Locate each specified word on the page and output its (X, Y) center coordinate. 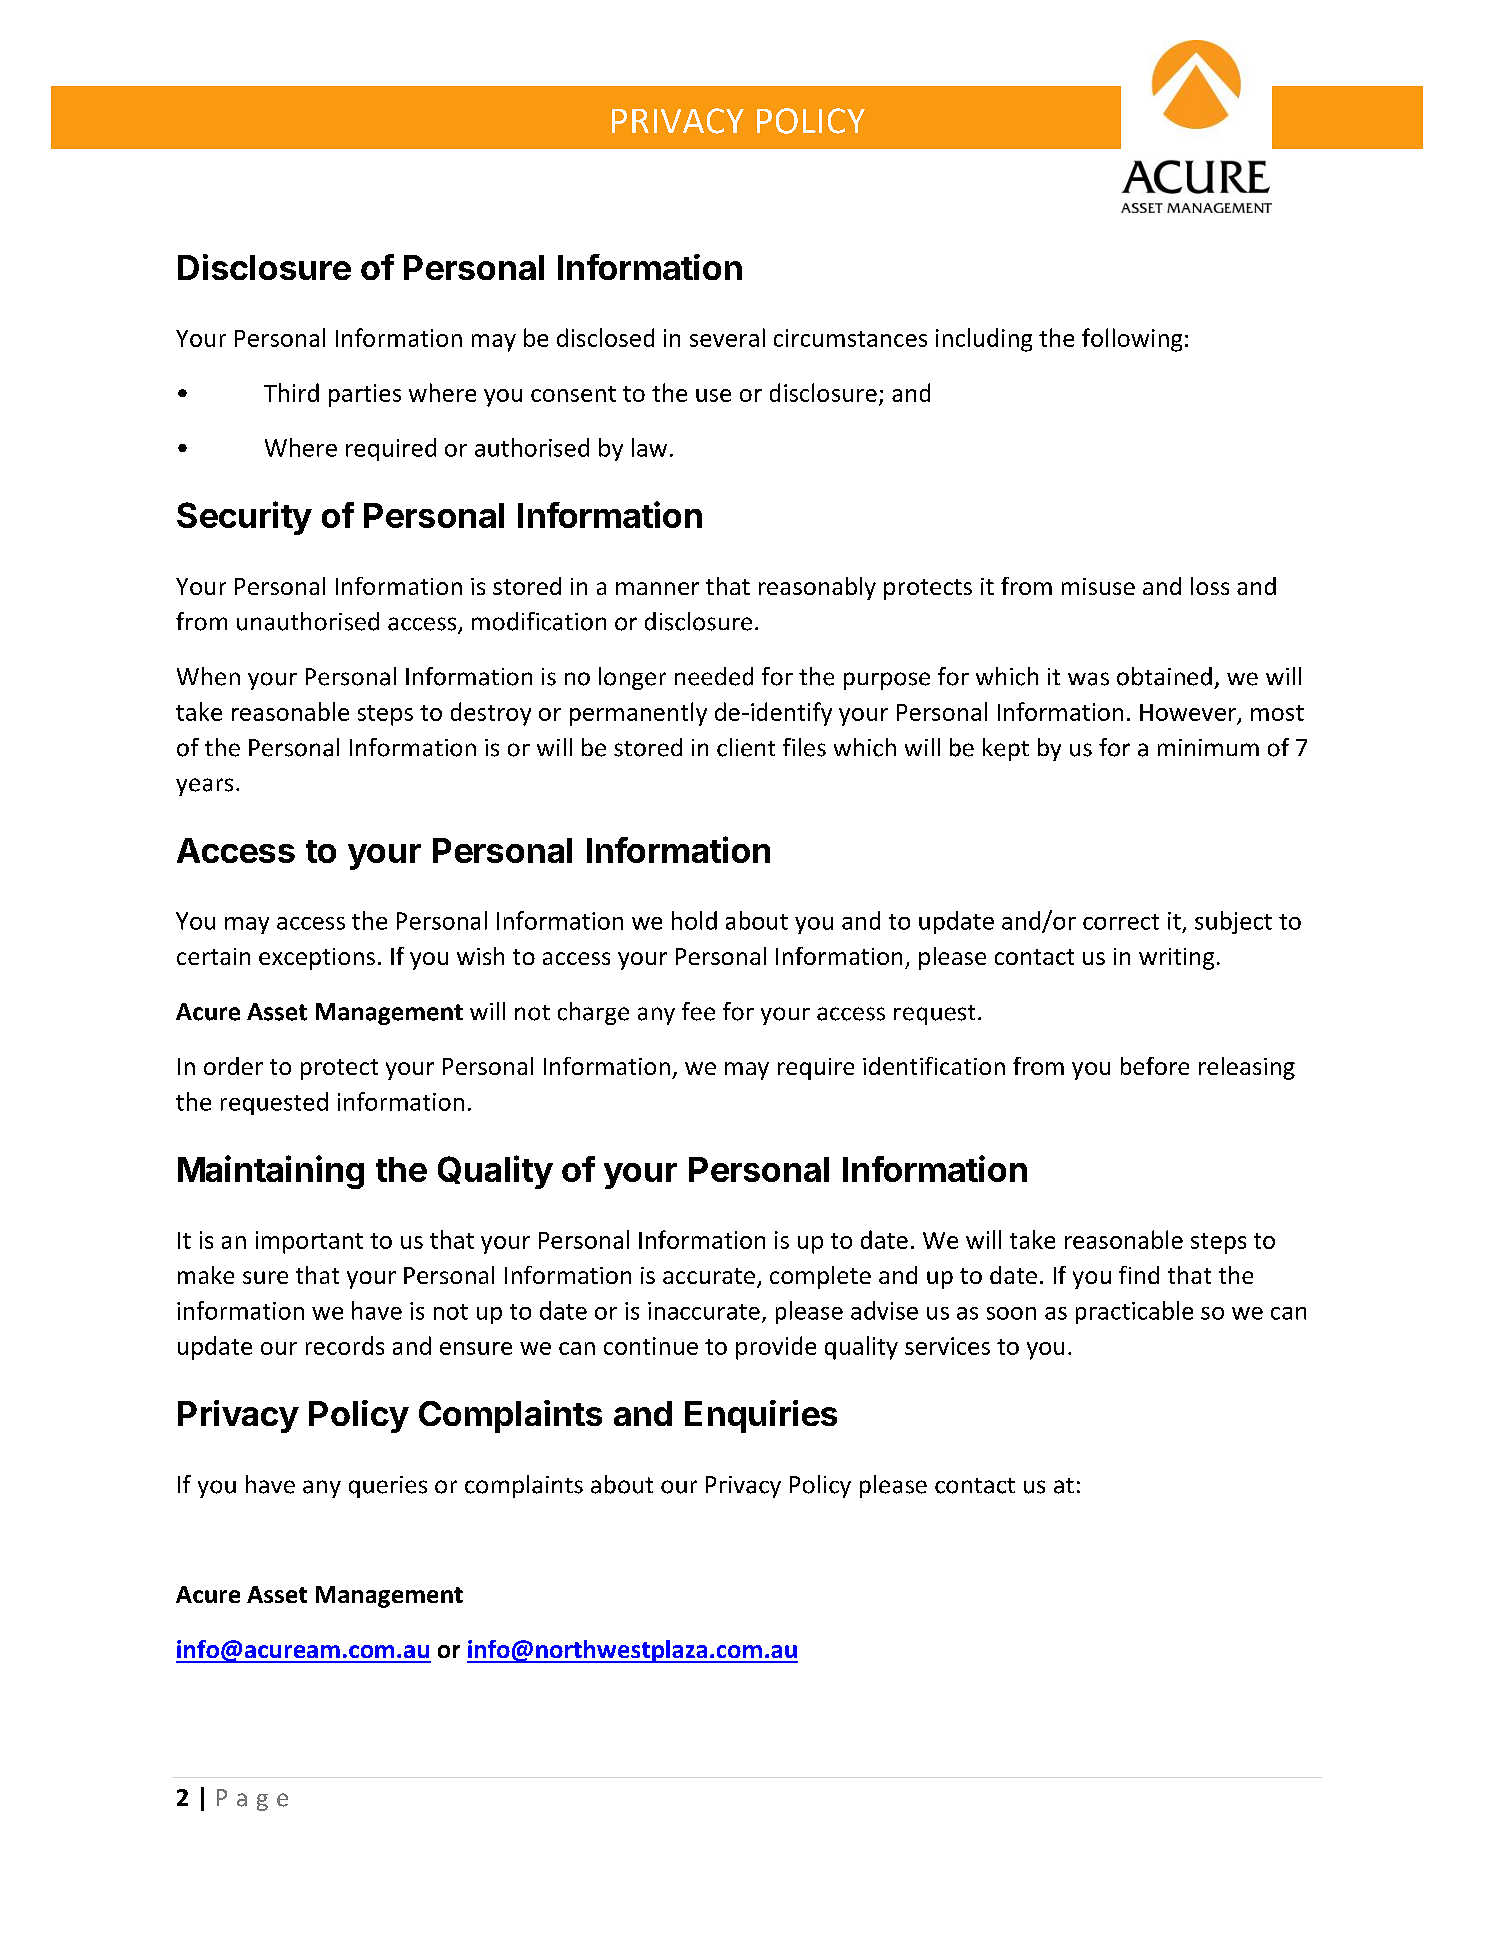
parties (365, 395)
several (727, 337)
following (1132, 340)
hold (694, 920)
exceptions (317, 959)
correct (1121, 922)
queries (388, 1487)
